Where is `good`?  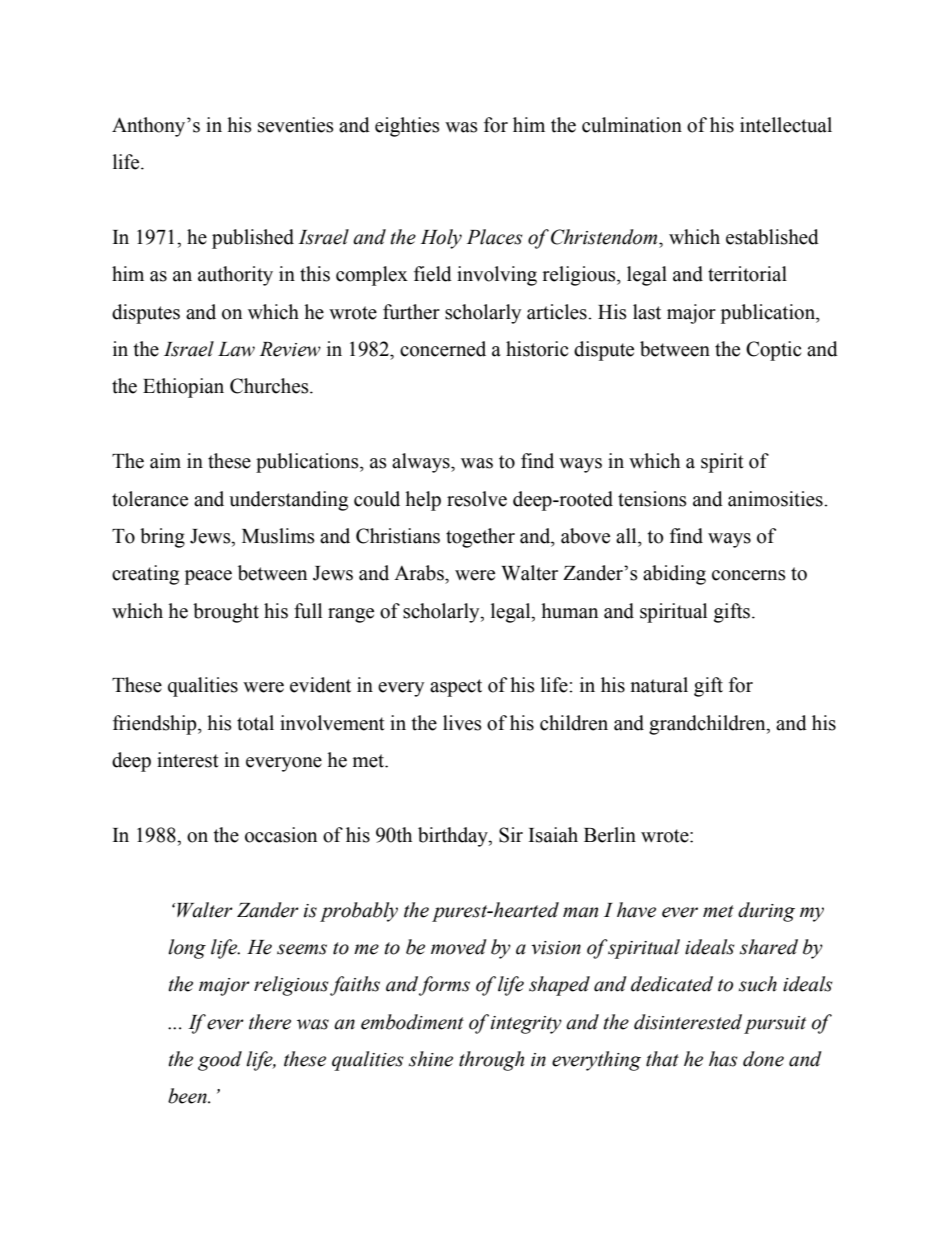
good is located at coordinates (220, 1061).
